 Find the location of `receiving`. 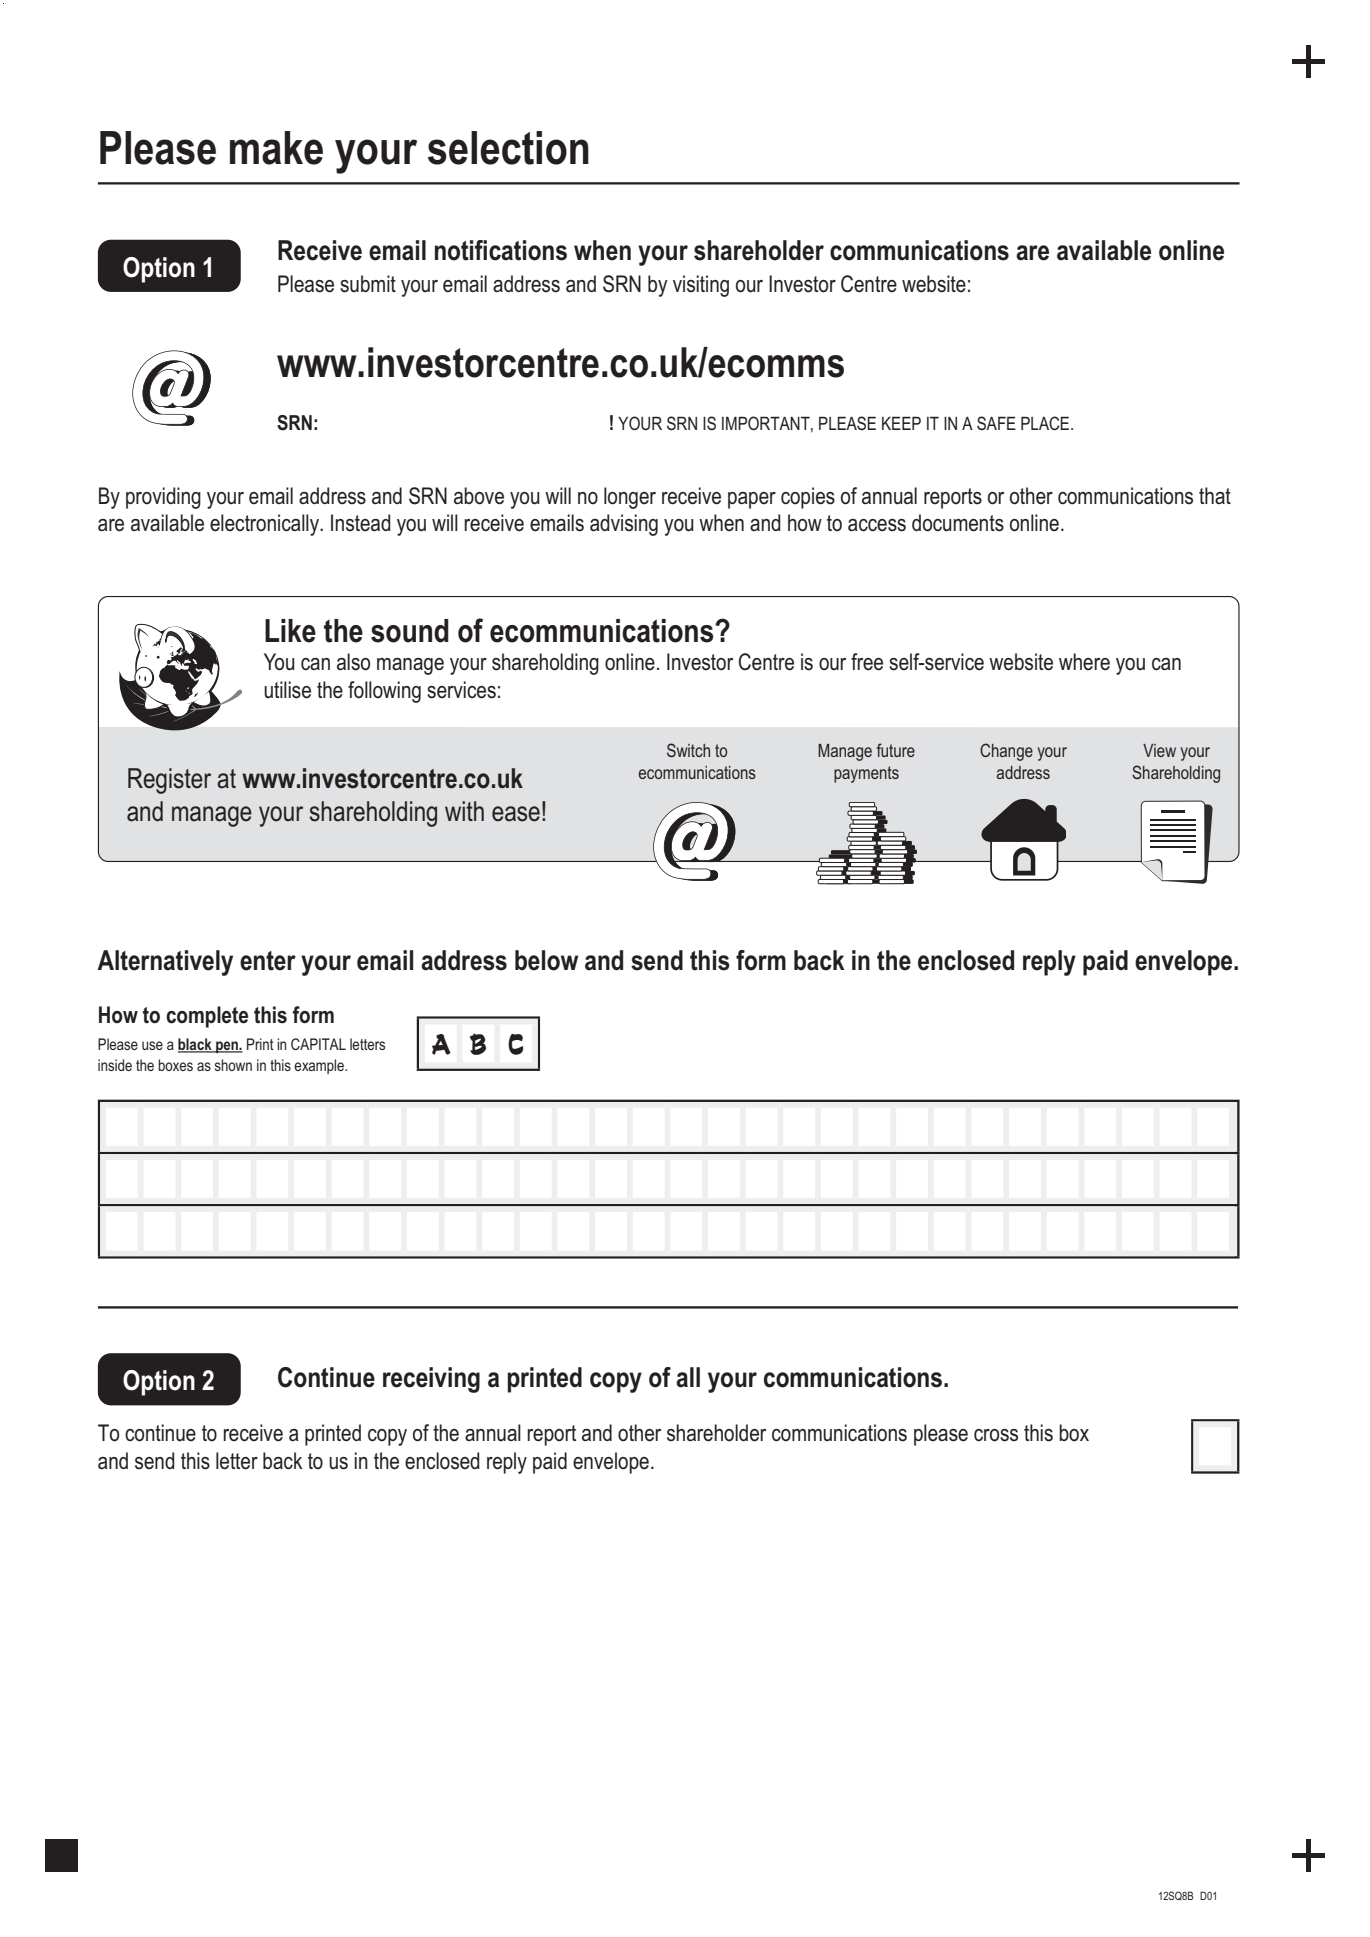

receiving is located at coordinates (431, 1380).
